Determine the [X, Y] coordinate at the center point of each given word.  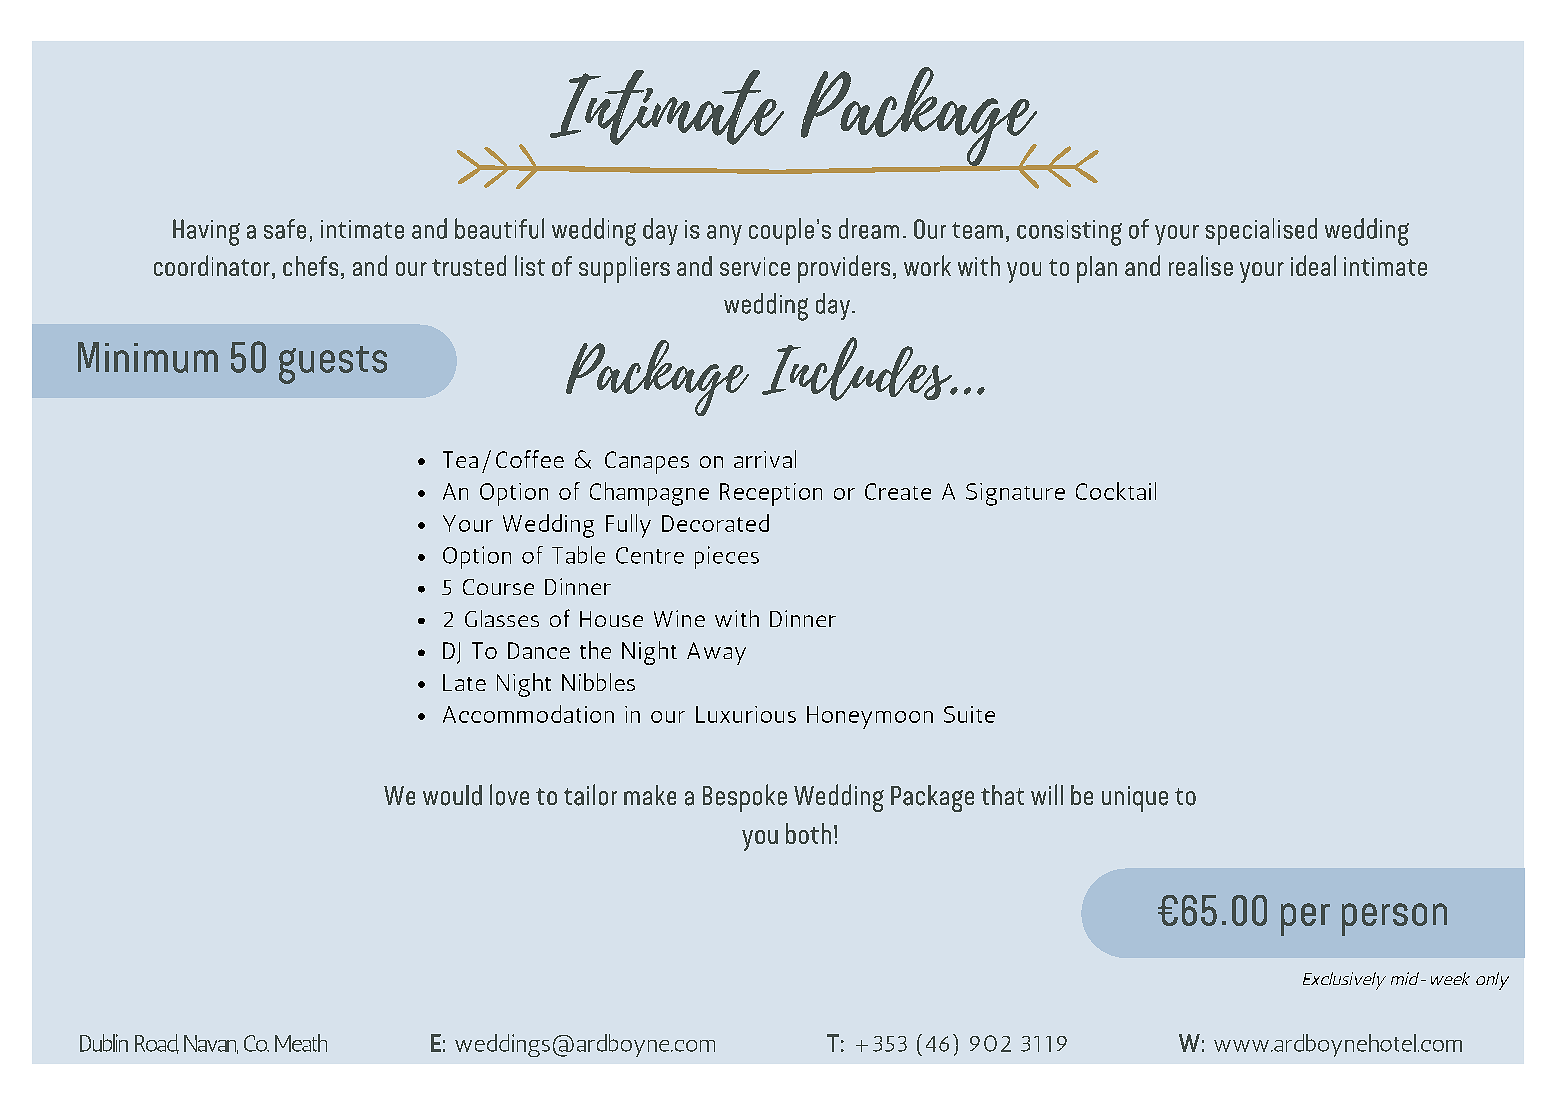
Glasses [502, 618]
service [755, 266]
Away [716, 653]
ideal [1313, 265]
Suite [969, 714]
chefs [310, 266]
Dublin [104, 1043]
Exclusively [1344, 981]
